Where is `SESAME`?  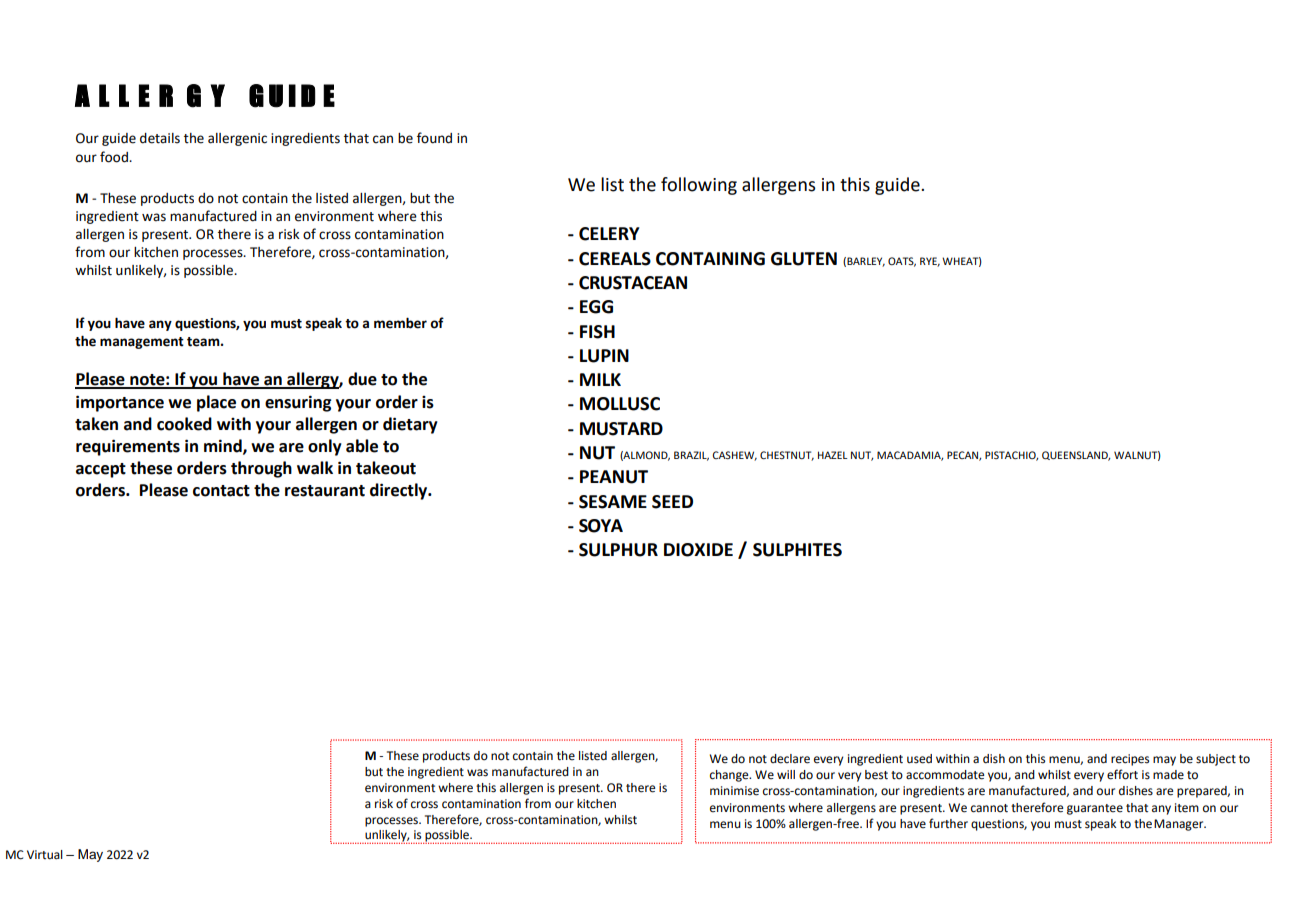
SESAME is located at coordinates (613, 502).
